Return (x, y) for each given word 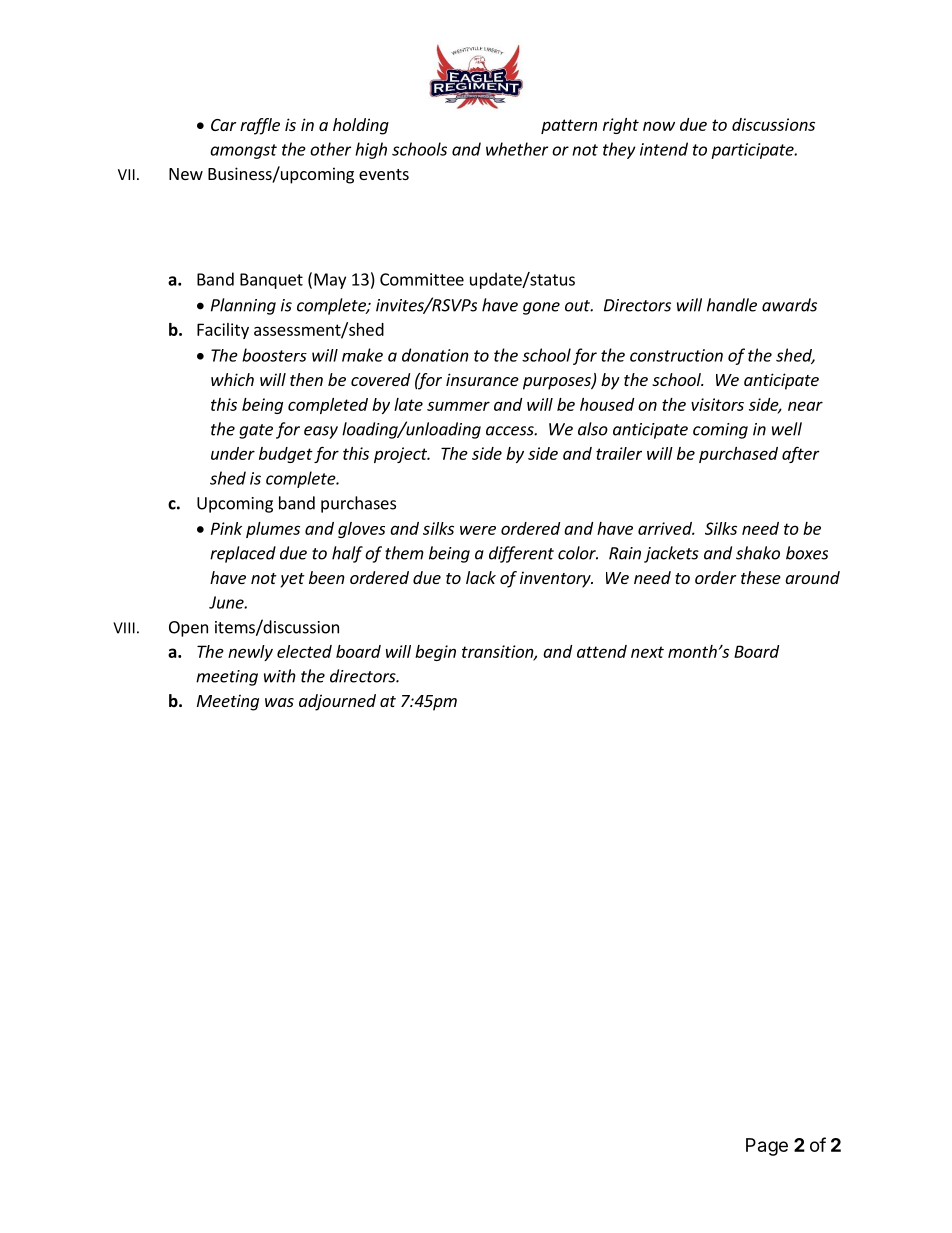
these (761, 577)
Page (767, 1147)
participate (753, 151)
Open (188, 629)
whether (517, 149)
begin (435, 653)
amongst (243, 151)
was (279, 702)
